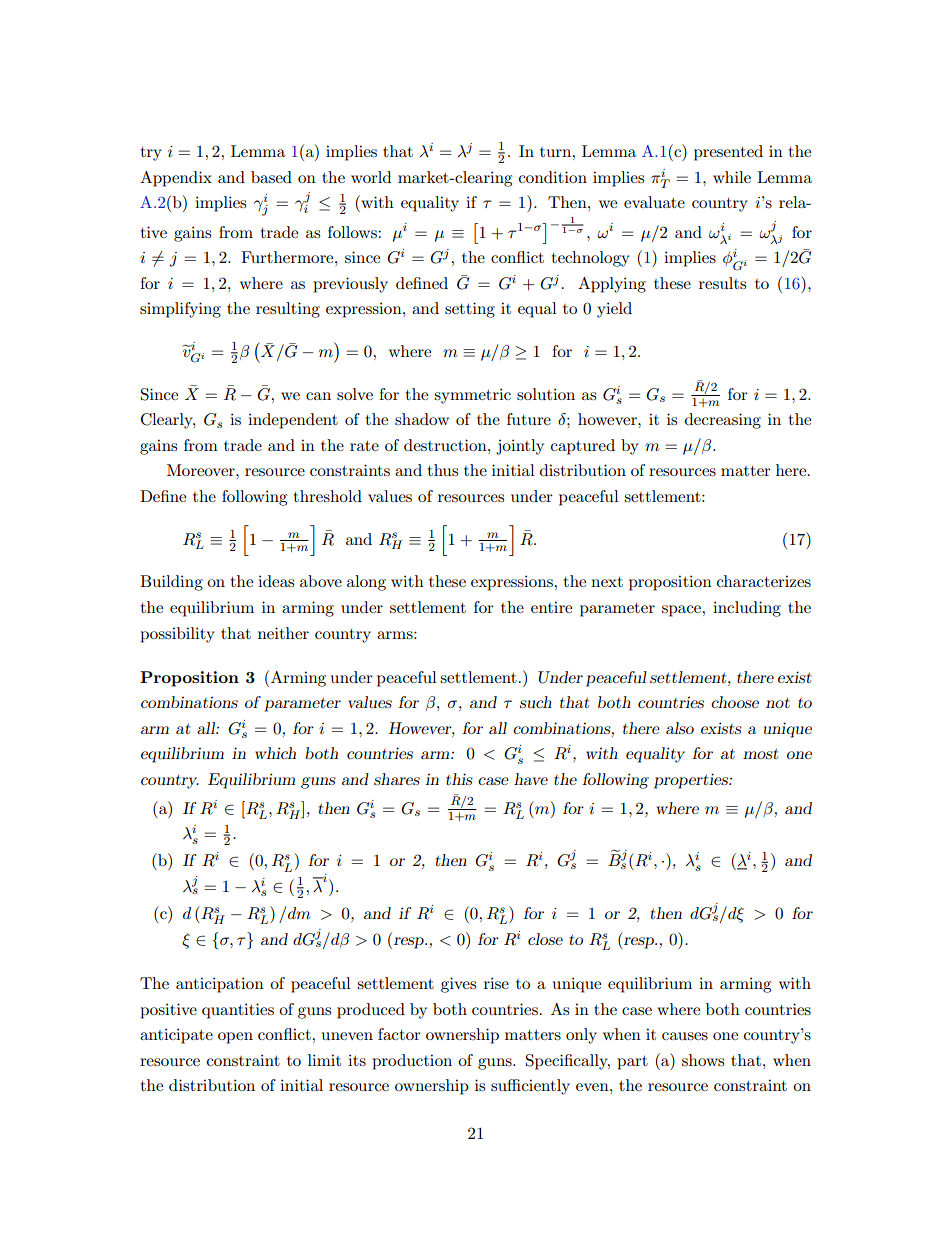 Image resolution: width=952 pixels, height=1233 pixels. I want to click on decreasing, so click(723, 421).
